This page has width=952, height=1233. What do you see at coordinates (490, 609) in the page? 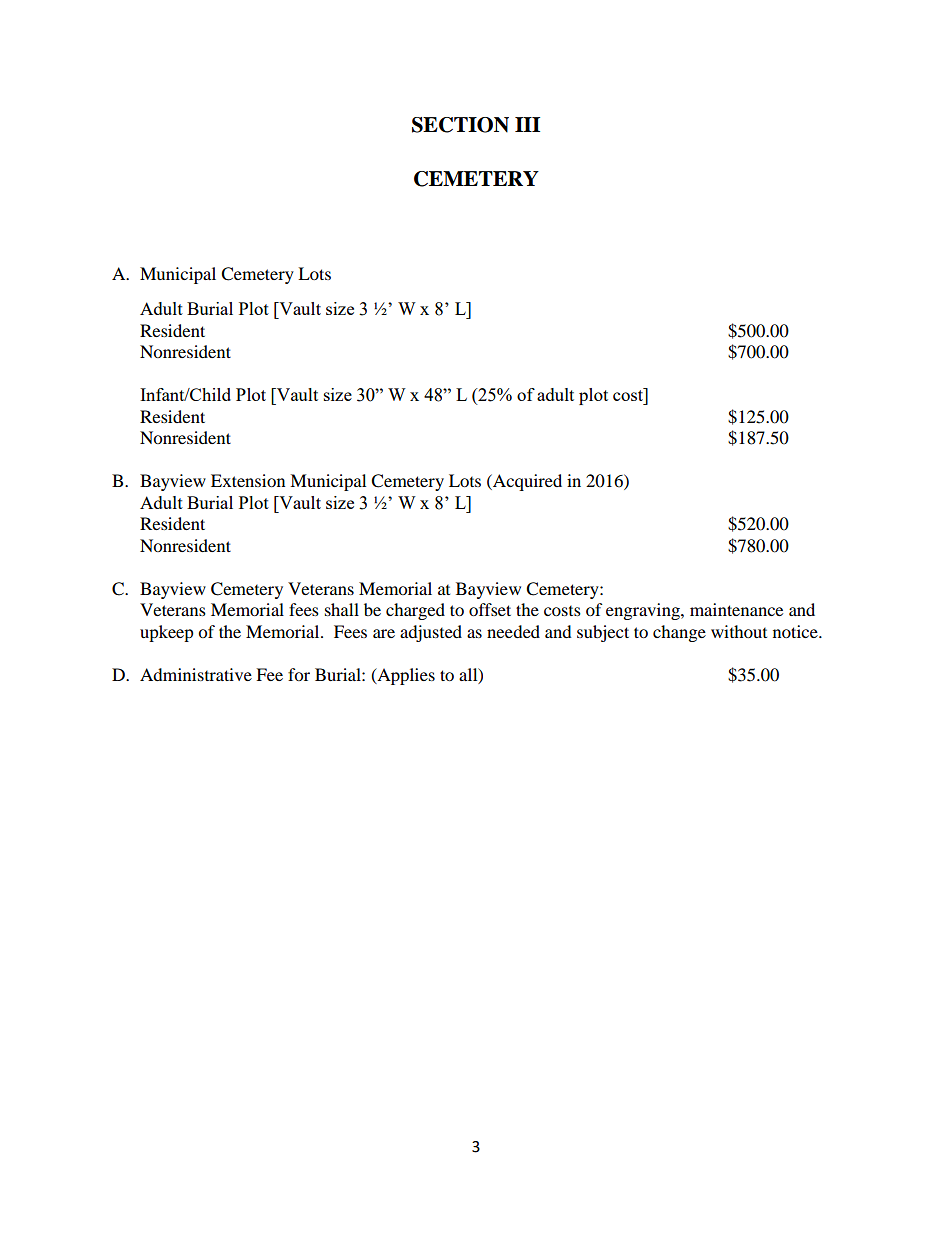
I see `offset` at bounding box center [490, 609].
